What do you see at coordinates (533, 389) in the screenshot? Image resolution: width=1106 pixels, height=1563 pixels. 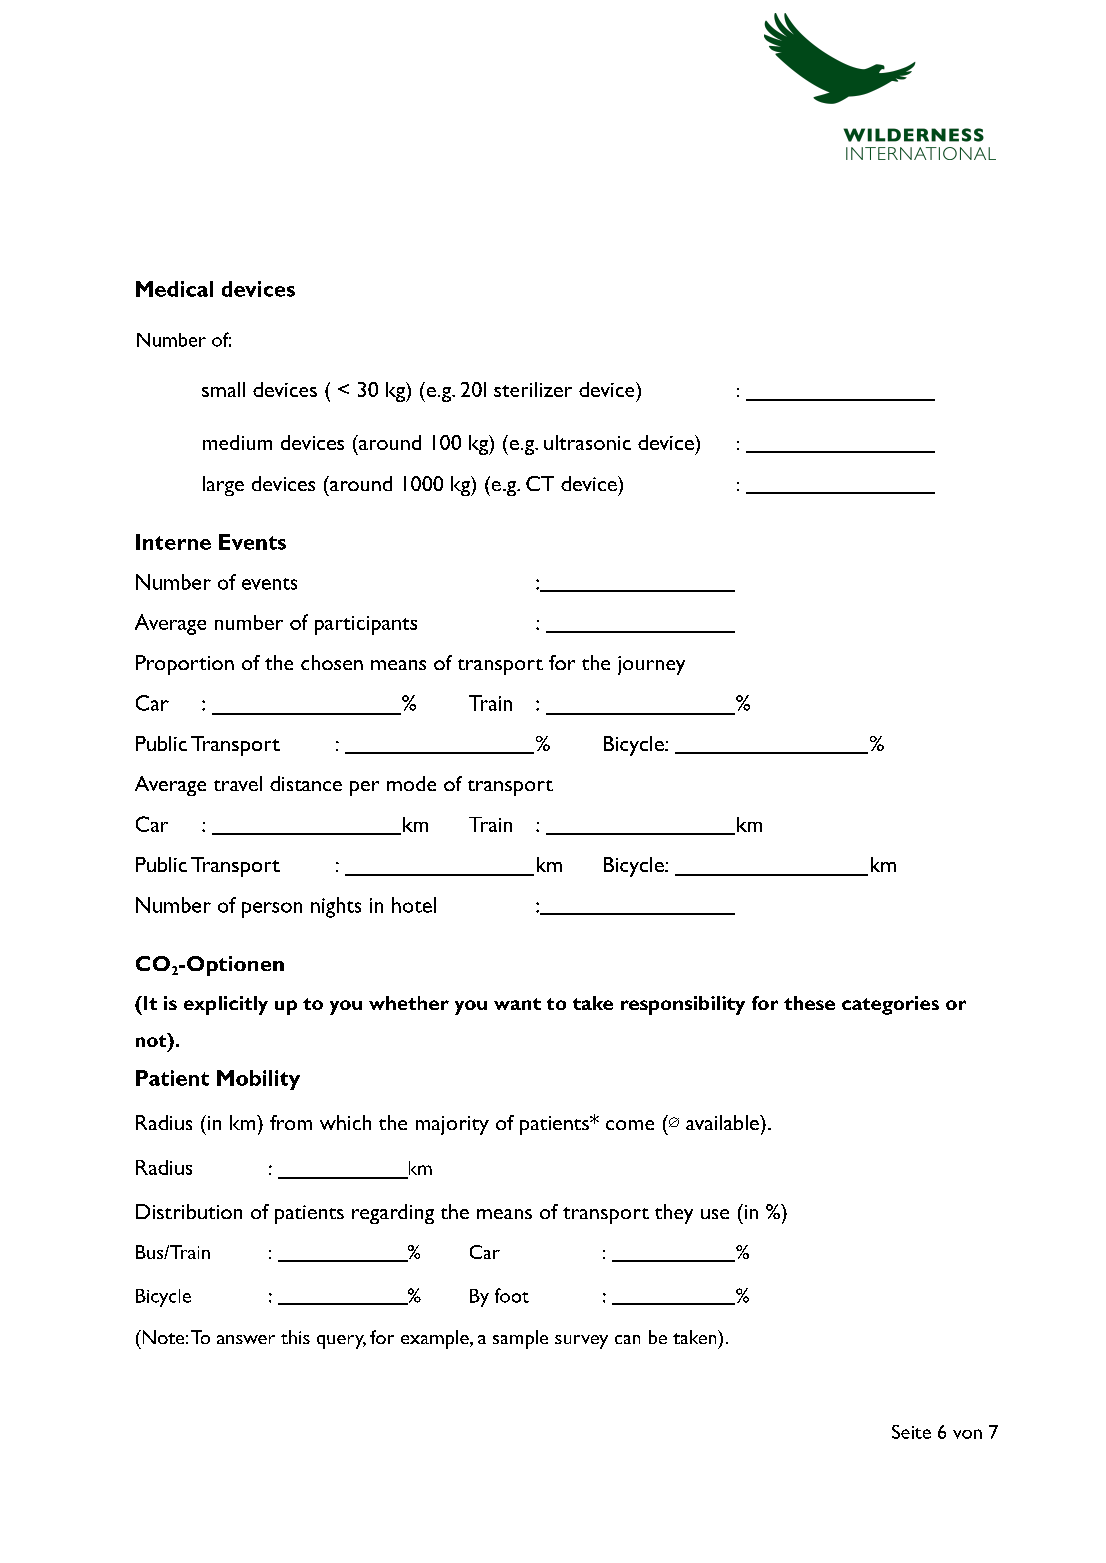 I see `sterilizer` at bounding box center [533, 389].
